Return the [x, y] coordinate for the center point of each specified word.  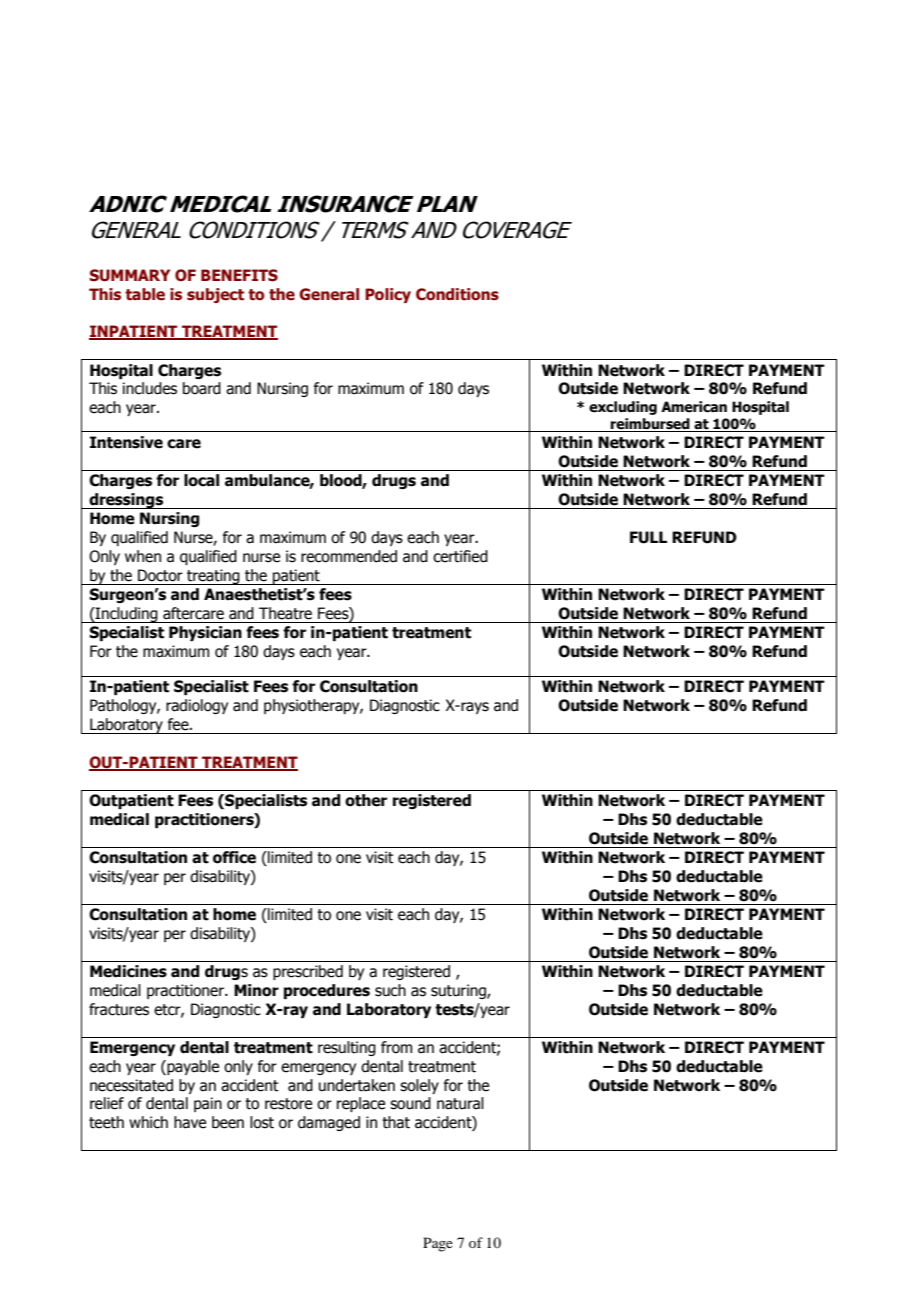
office [234, 857]
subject [215, 295]
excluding [623, 408]
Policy [388, 295]
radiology [197, 706]
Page [438, 1244]
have [190, 1122]
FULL [648, 537]
